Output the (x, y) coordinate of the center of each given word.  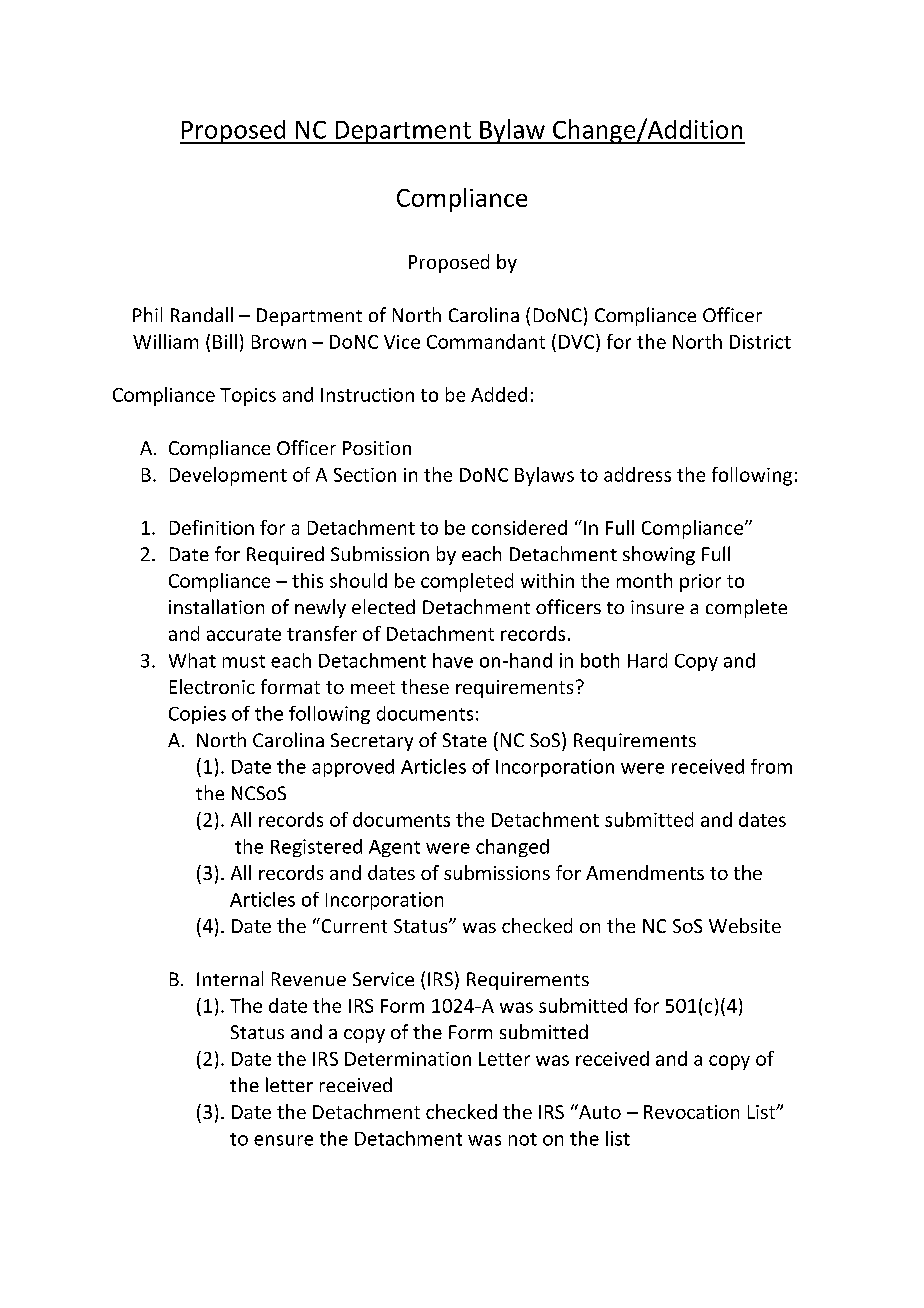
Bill (225, 341)
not (523, 1139)
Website (745, 925)
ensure (283, 1140)
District (760, 342)
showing (659, 555)
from (771, 766)
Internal (230, 978)
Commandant (486, 341)
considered (519, 527)
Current (353, 925)
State (465, 740)
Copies (197, 715)
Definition (212, 527)
